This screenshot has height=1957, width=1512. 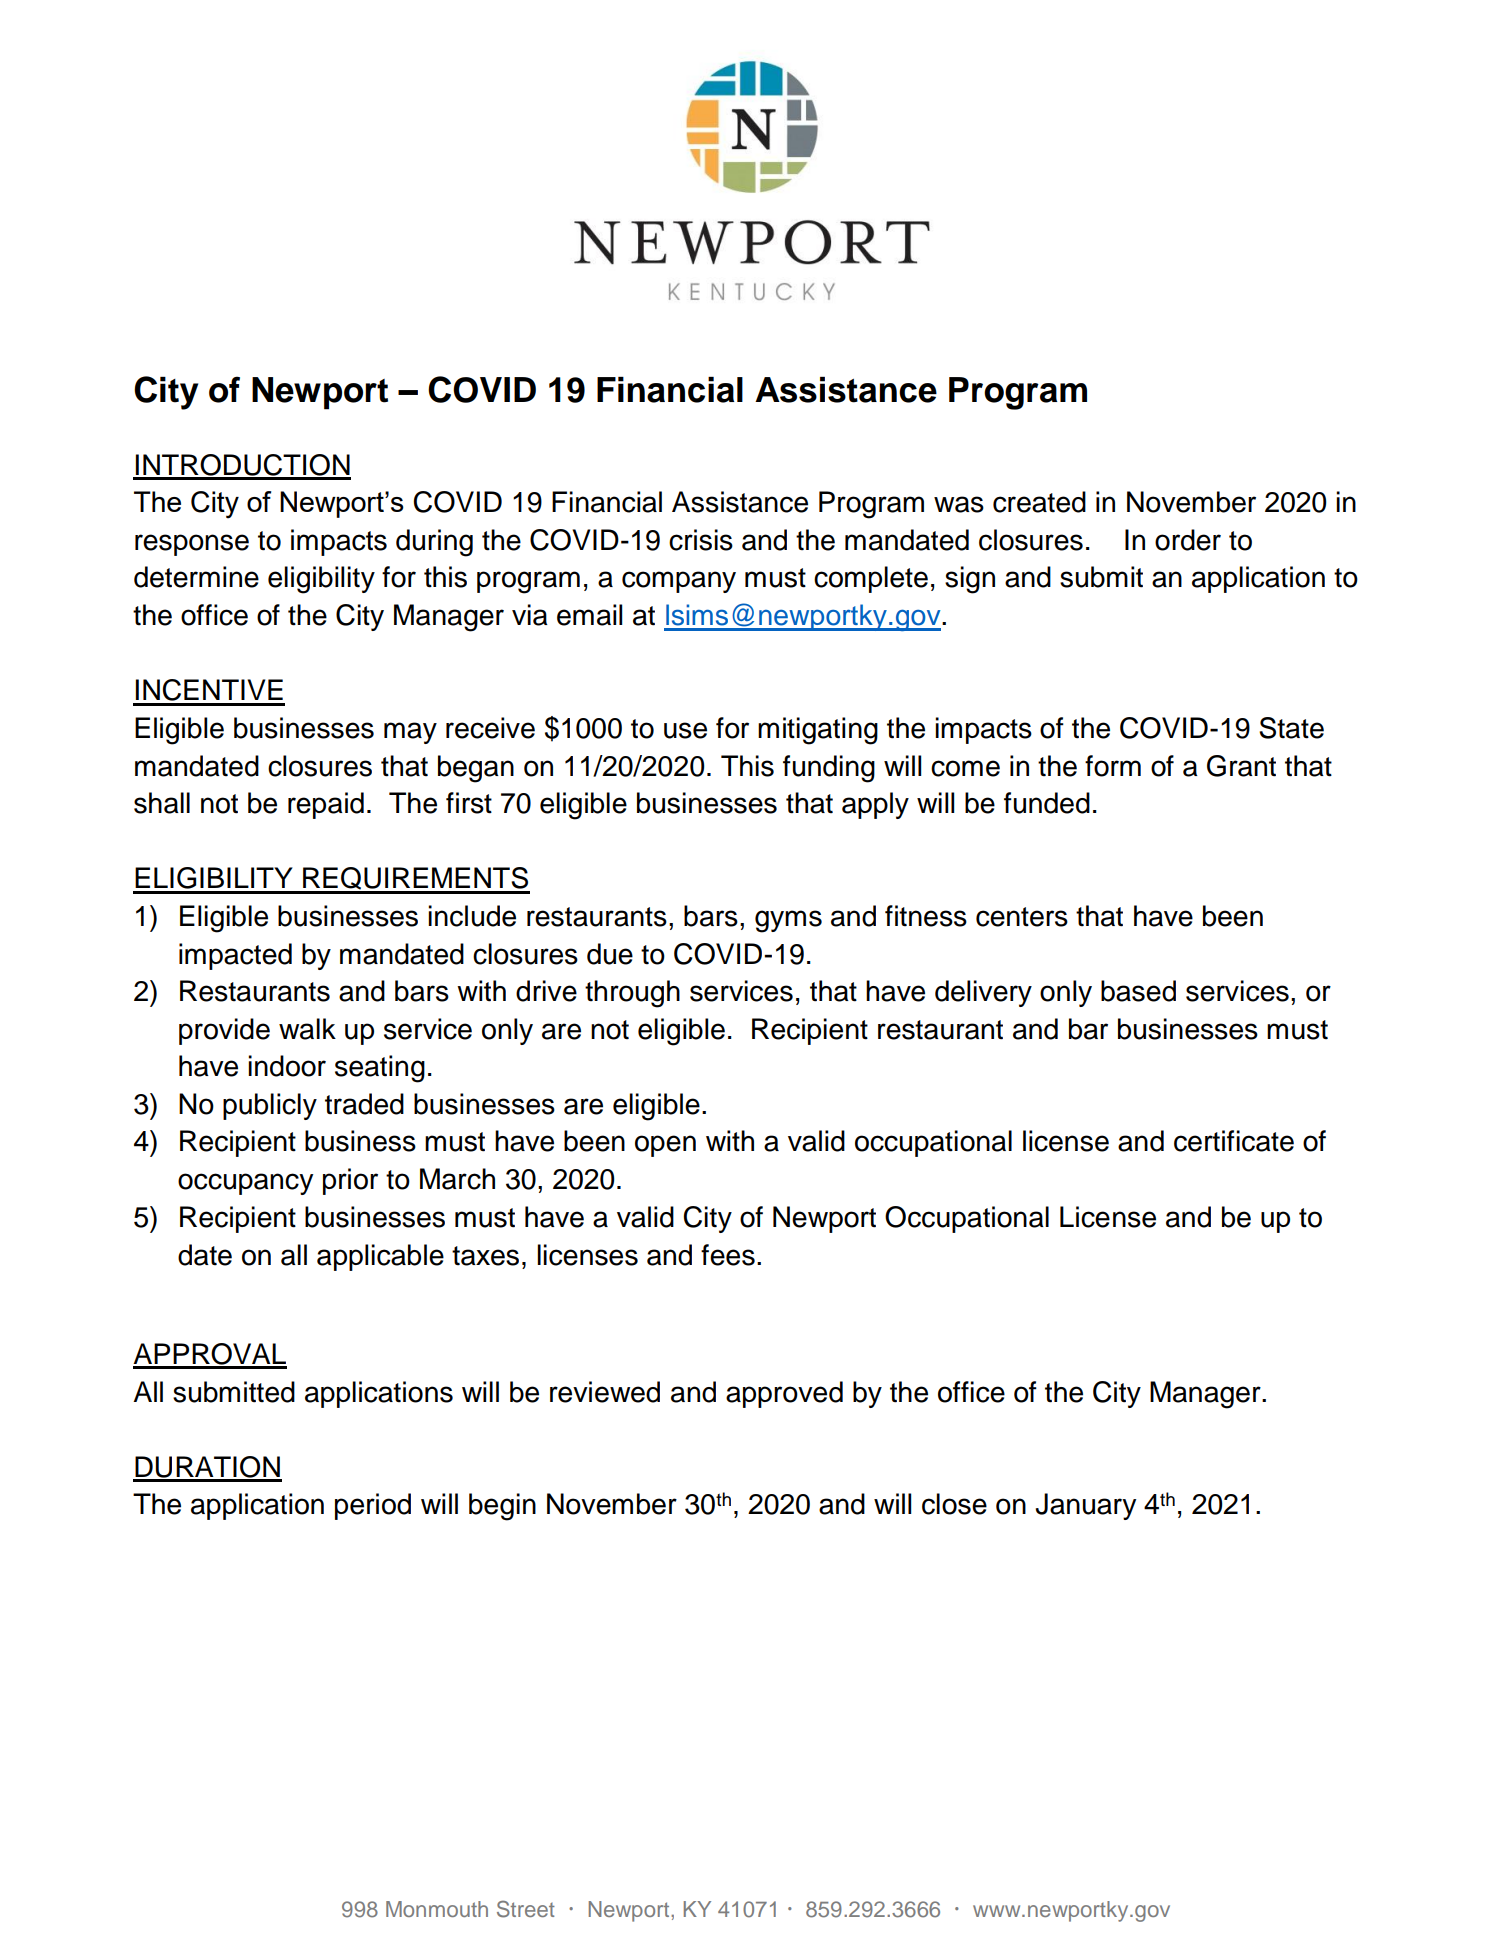 What do you see at coordinates (526, 1909) in the screenshot?
I see `Street` at bounding box center [526, 1909].
